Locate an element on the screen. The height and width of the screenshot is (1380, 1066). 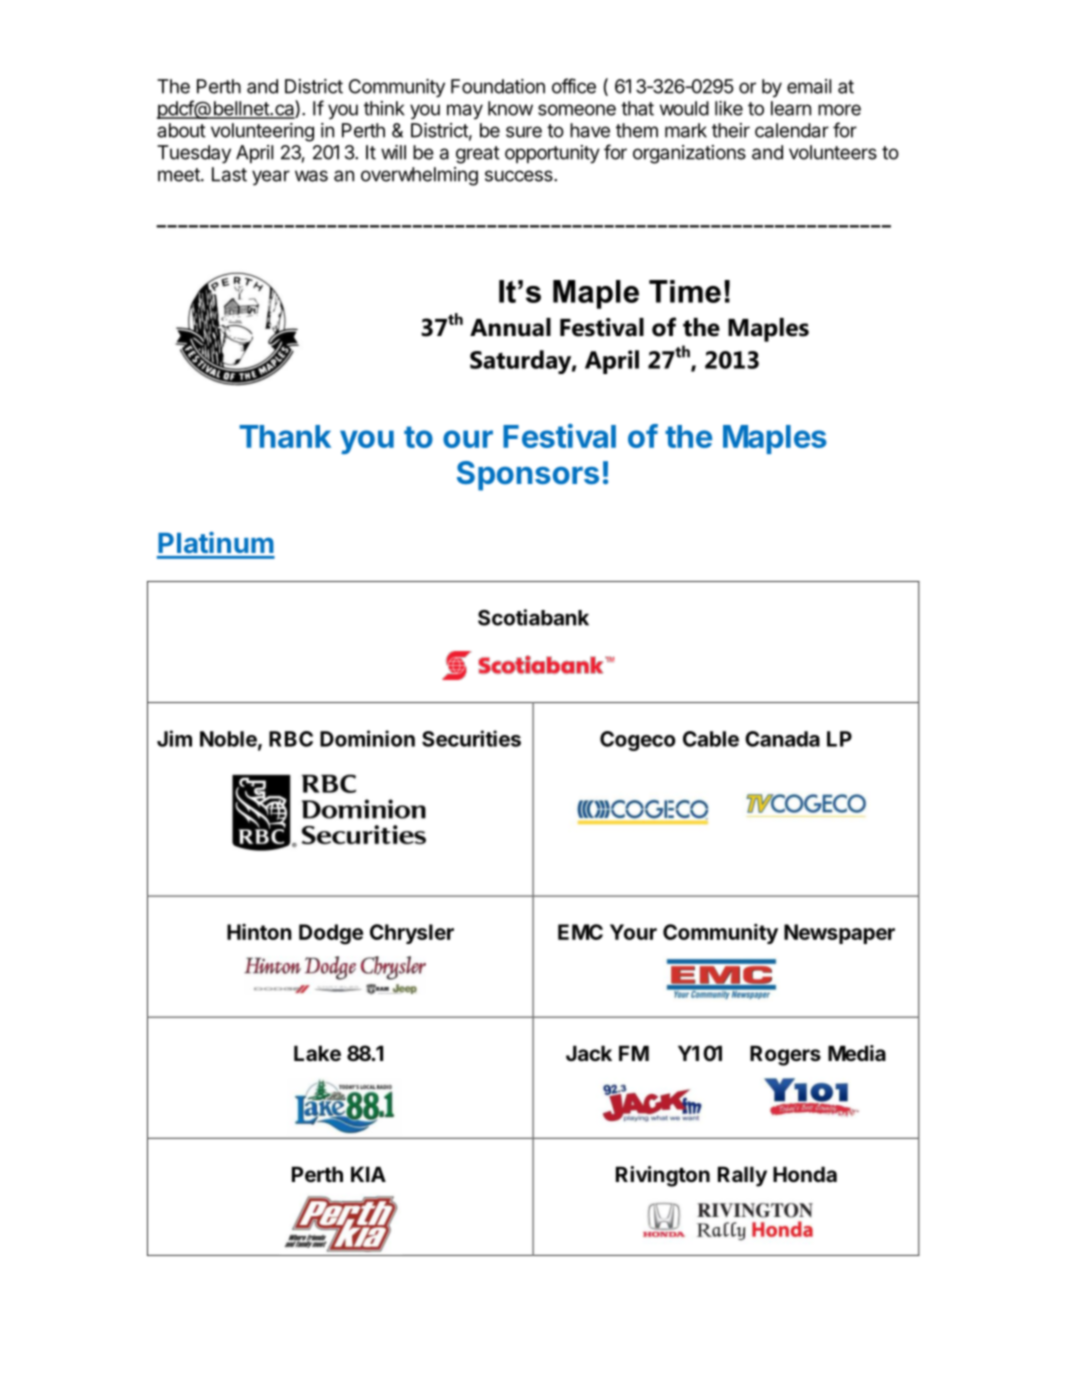
Securities is located at coordinates (471, 738).
